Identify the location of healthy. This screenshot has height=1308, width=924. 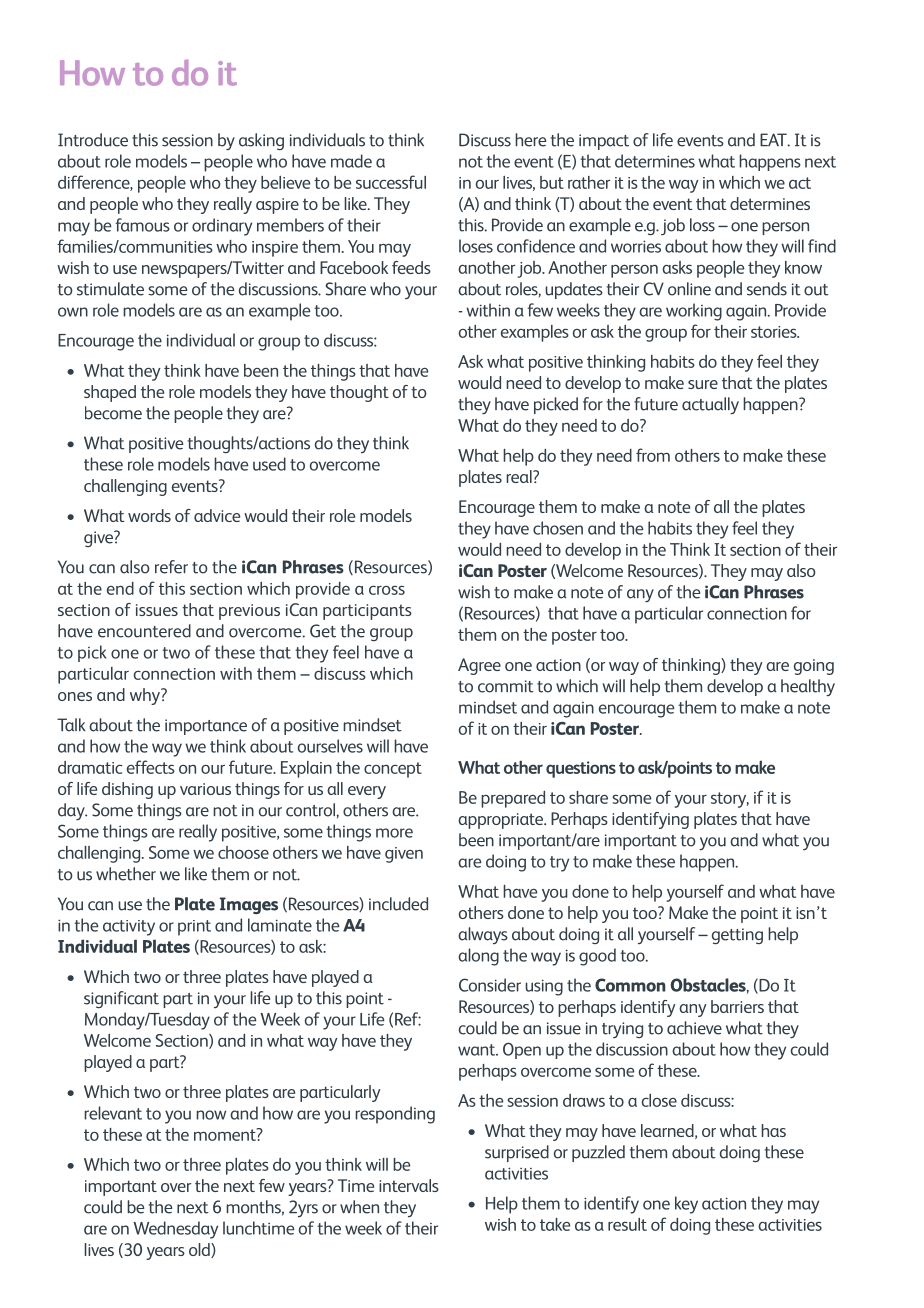
(808, 687).
